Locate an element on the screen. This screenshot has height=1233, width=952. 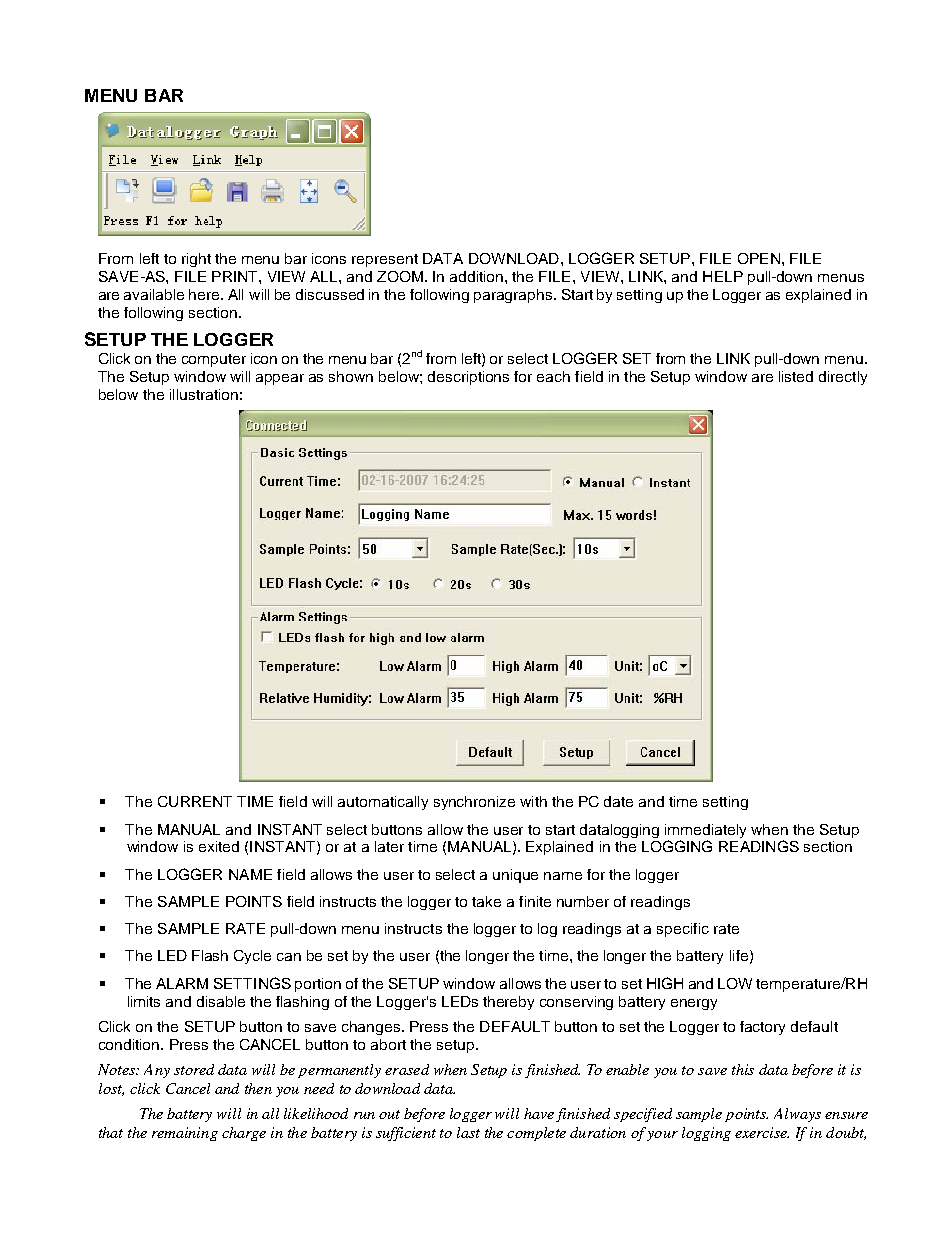
illustration is located at coordinates (204, 394).
